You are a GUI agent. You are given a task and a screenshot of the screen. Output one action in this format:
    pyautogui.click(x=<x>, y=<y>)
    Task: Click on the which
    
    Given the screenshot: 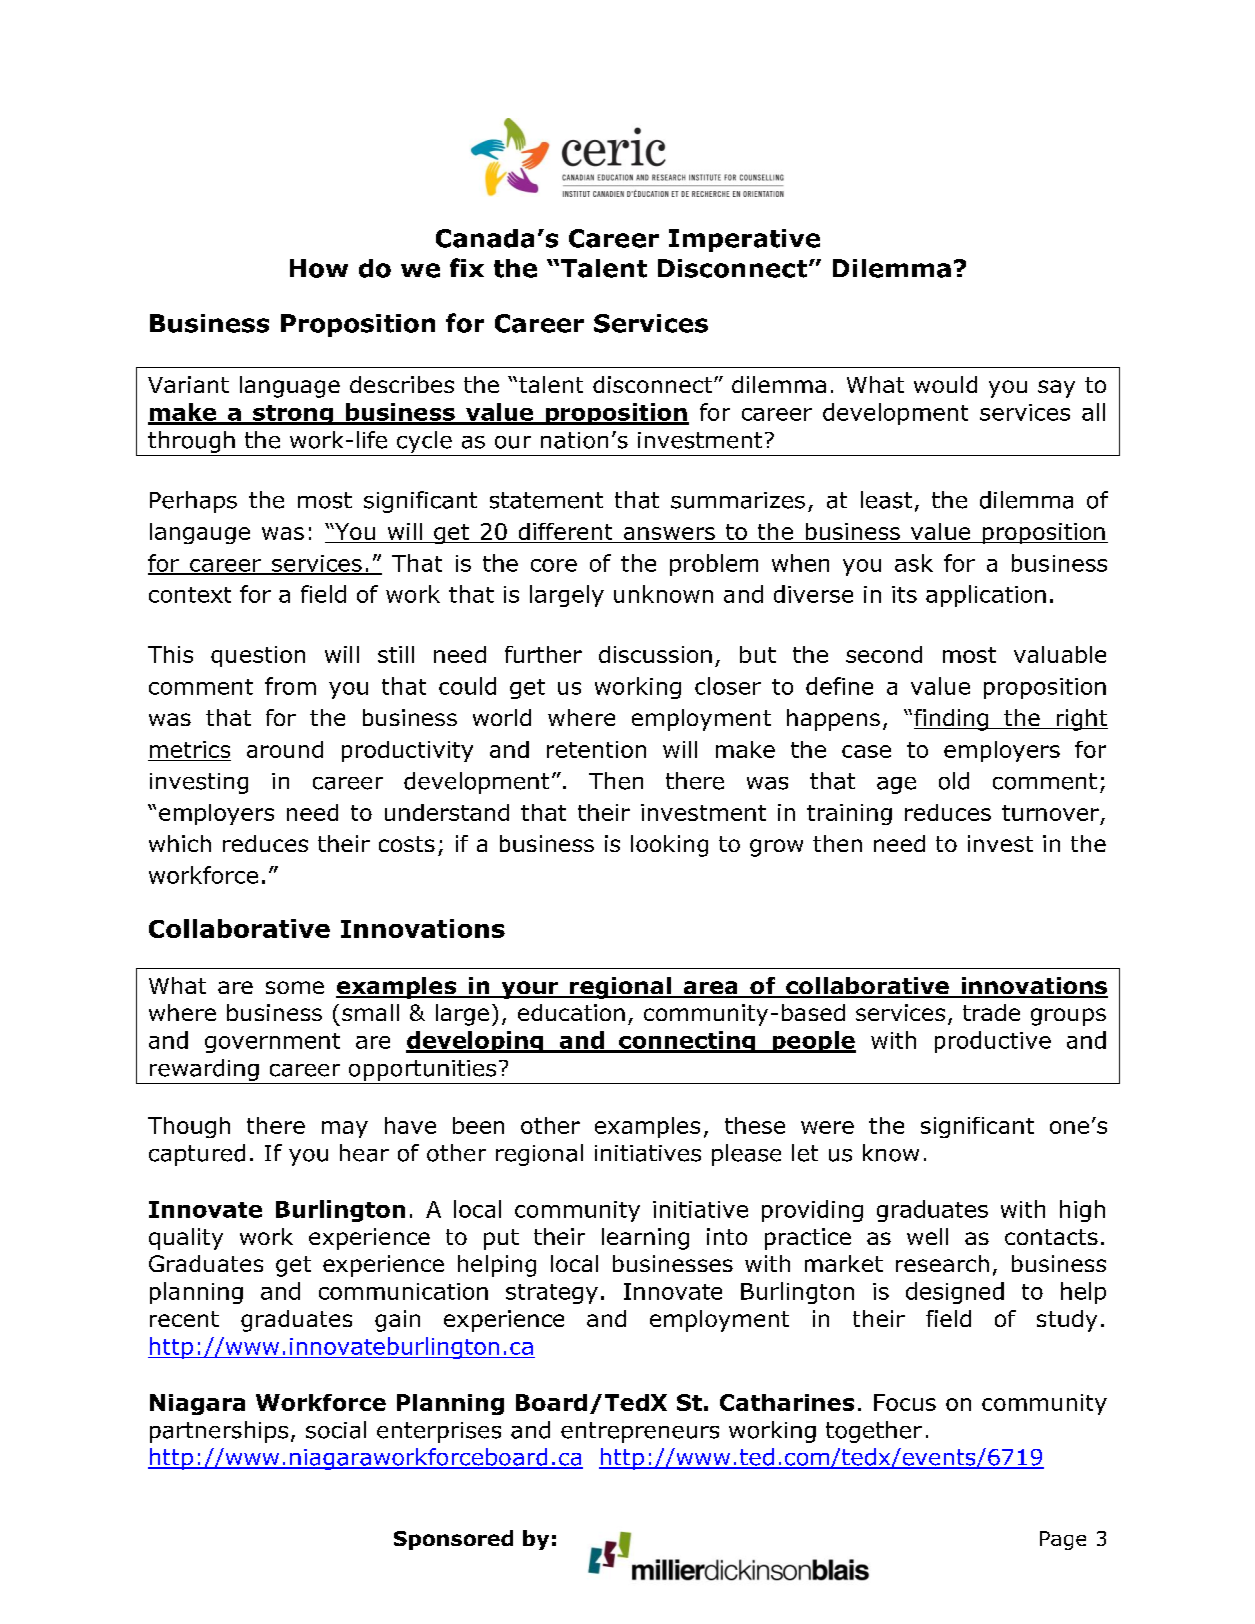 What is the action you would take?
    pyautogui.click(x=180, y=843)
